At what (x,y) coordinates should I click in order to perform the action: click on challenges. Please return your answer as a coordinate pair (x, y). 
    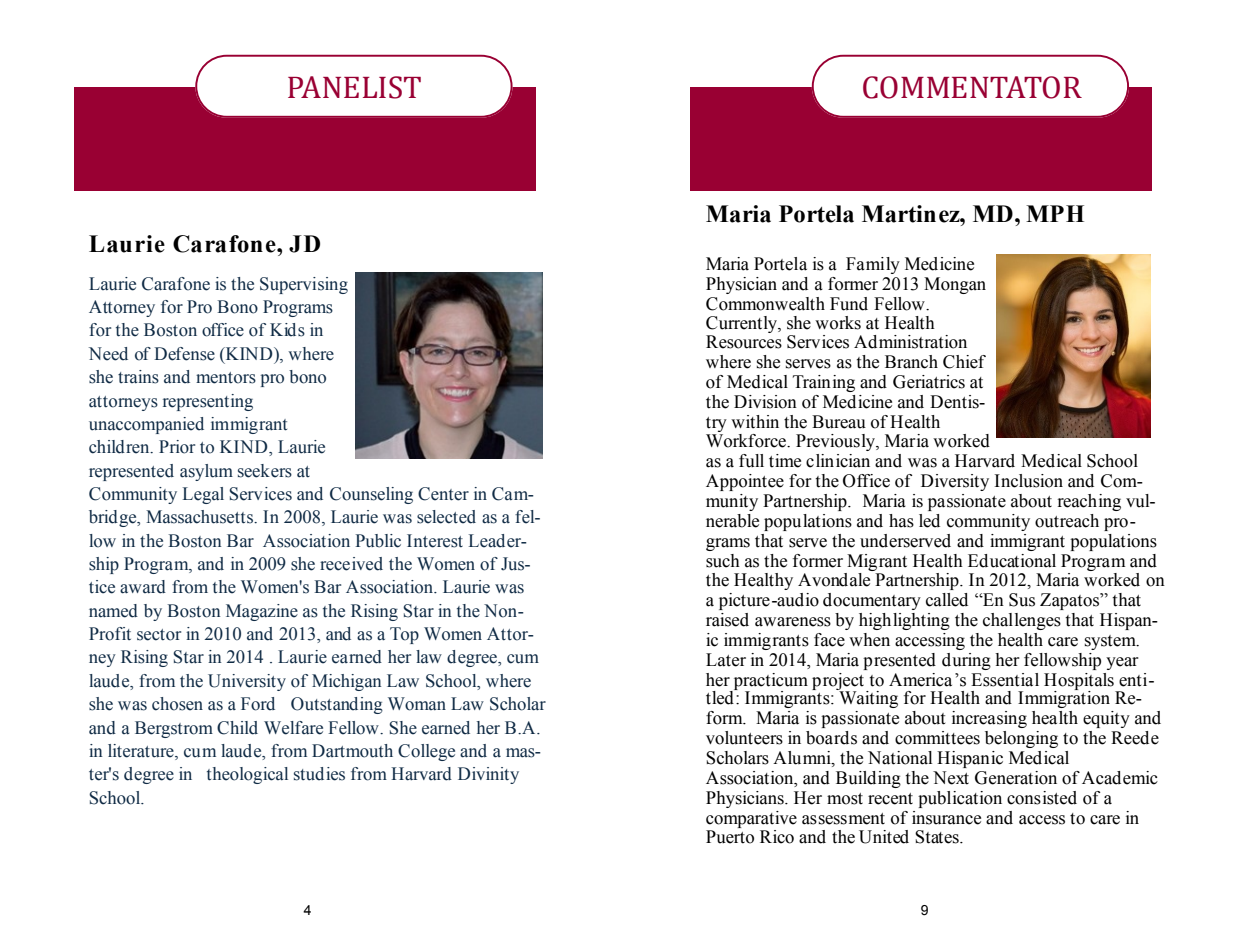
    Looking at the image, I should click on (1022, 621).
